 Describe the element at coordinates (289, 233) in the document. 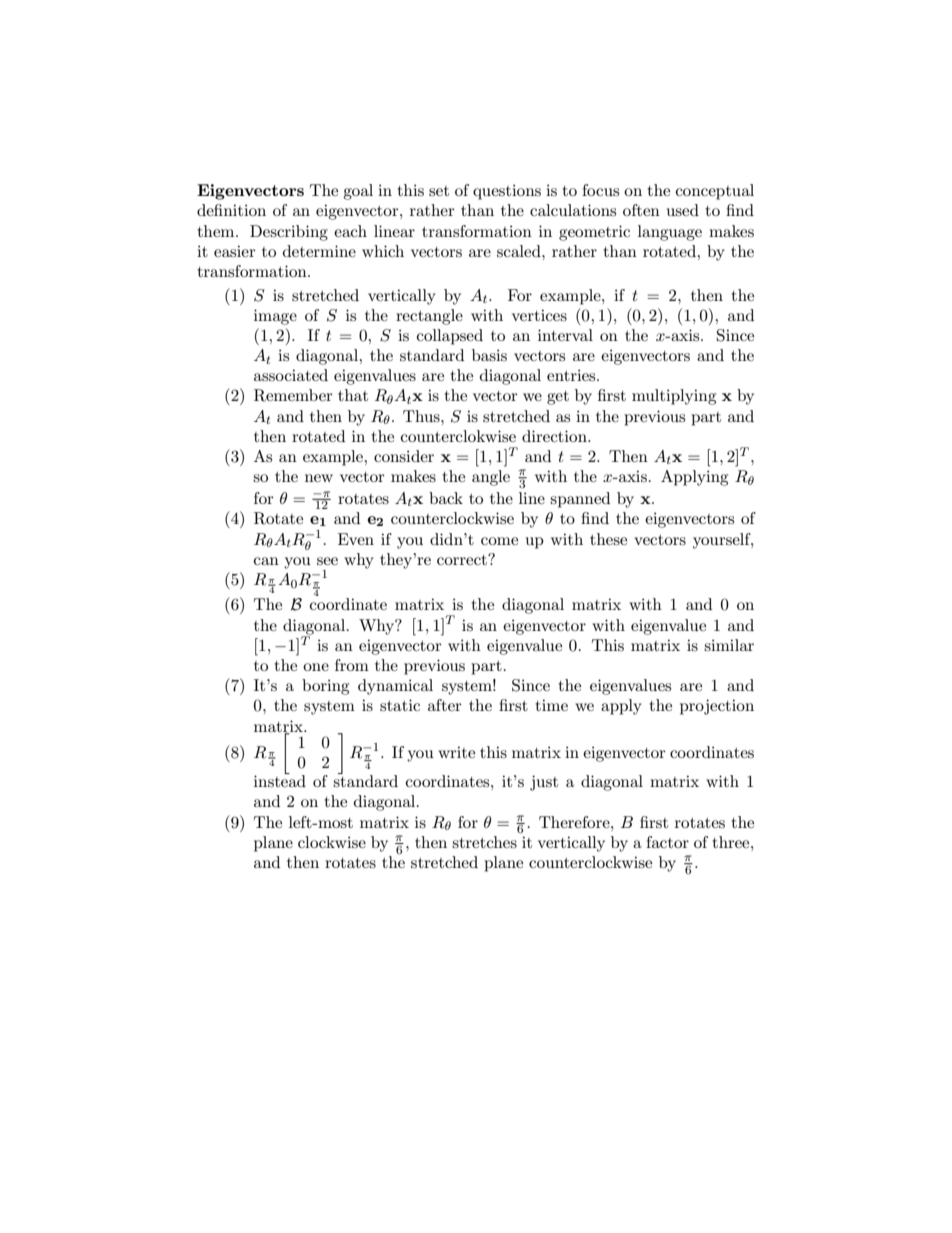

I see `Describing` at that location.
